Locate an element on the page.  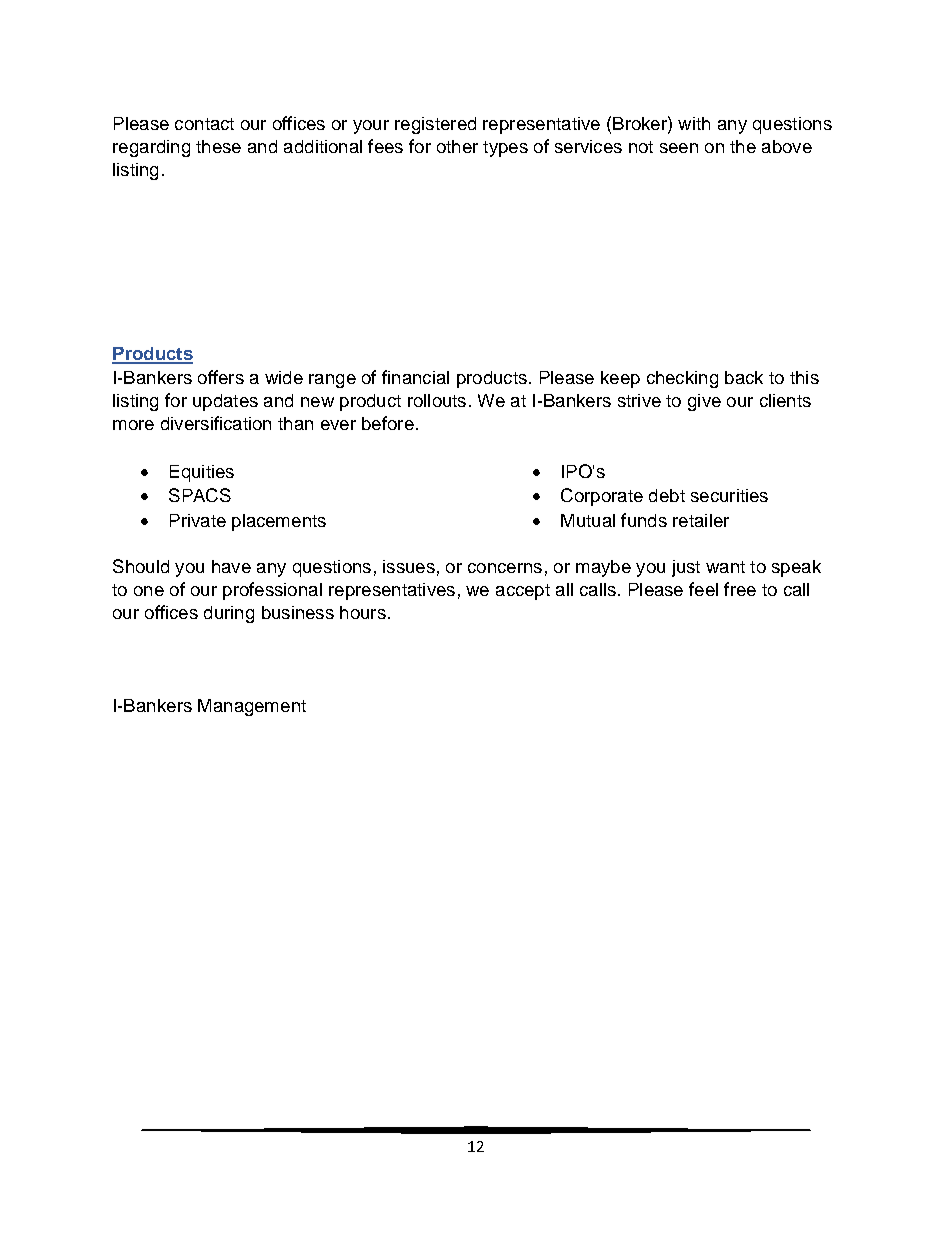
before is located at coordinates (388, 423).
